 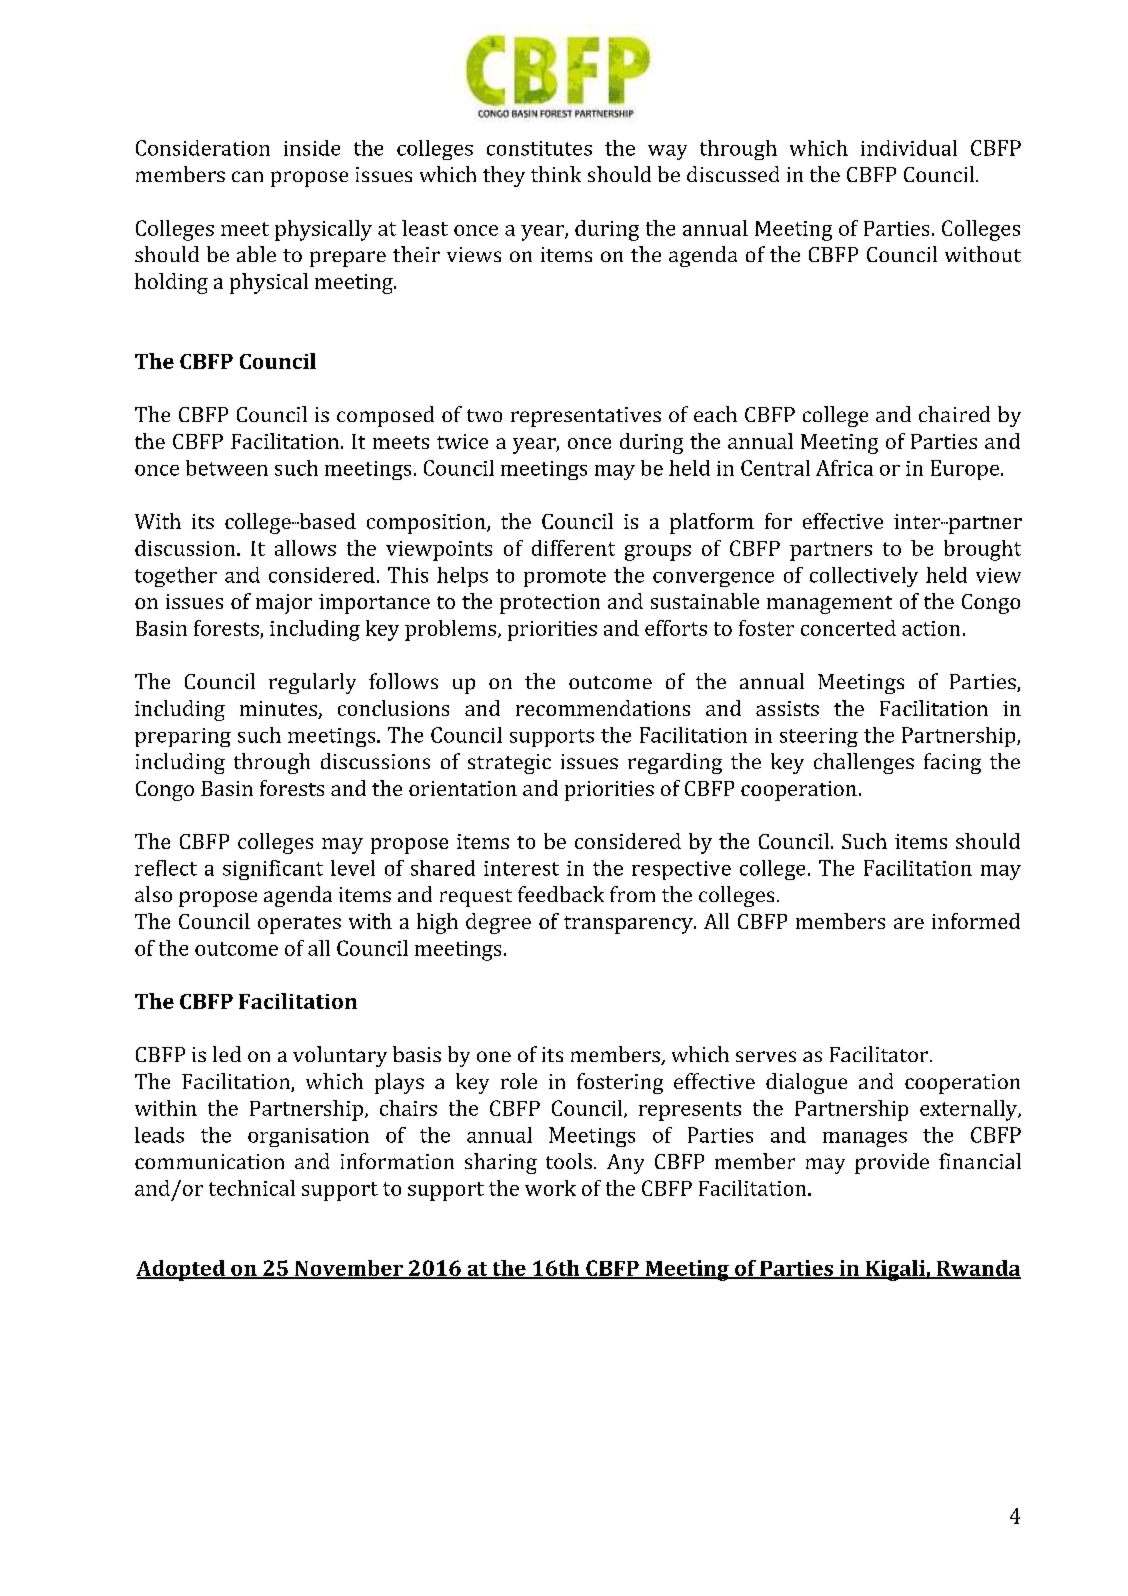 What do you see at coordinates (550, 1188) in the image?
I see `work` at bounding box center [550, 1188].
